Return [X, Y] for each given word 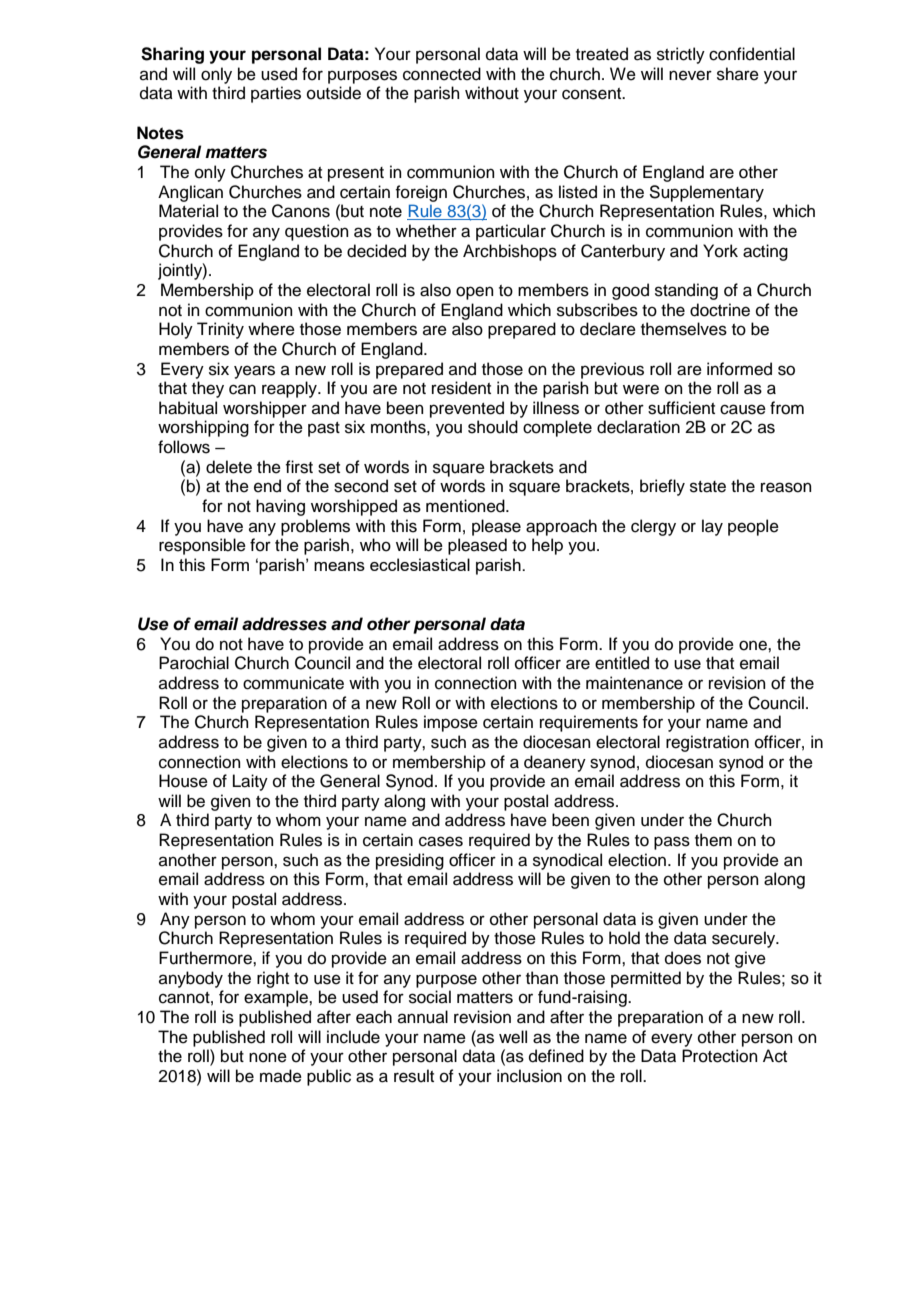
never [690, 75]
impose [451, 723]
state [708, 487]
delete [229, 467]
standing [686, 291]
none [268, 1057]
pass [672, 843]
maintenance [634, 683]
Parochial [194, 663]
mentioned [466, 506]
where [271, 329]
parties [276, 94]
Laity [250, 782]
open [475, 293]
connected [442, 74]
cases [441, 841]
